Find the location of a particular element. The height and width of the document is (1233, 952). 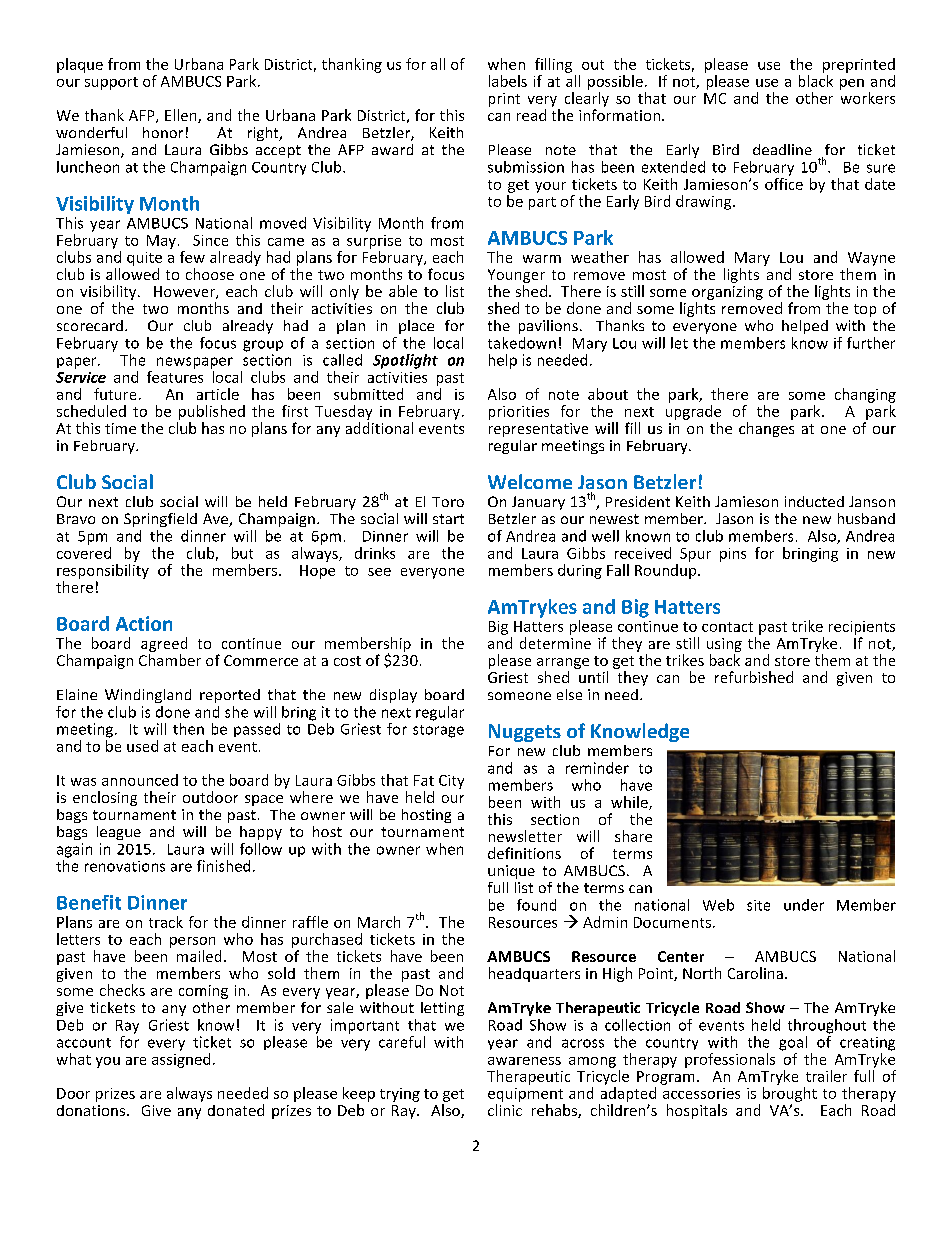

time is located at coordinates (120, 428).
